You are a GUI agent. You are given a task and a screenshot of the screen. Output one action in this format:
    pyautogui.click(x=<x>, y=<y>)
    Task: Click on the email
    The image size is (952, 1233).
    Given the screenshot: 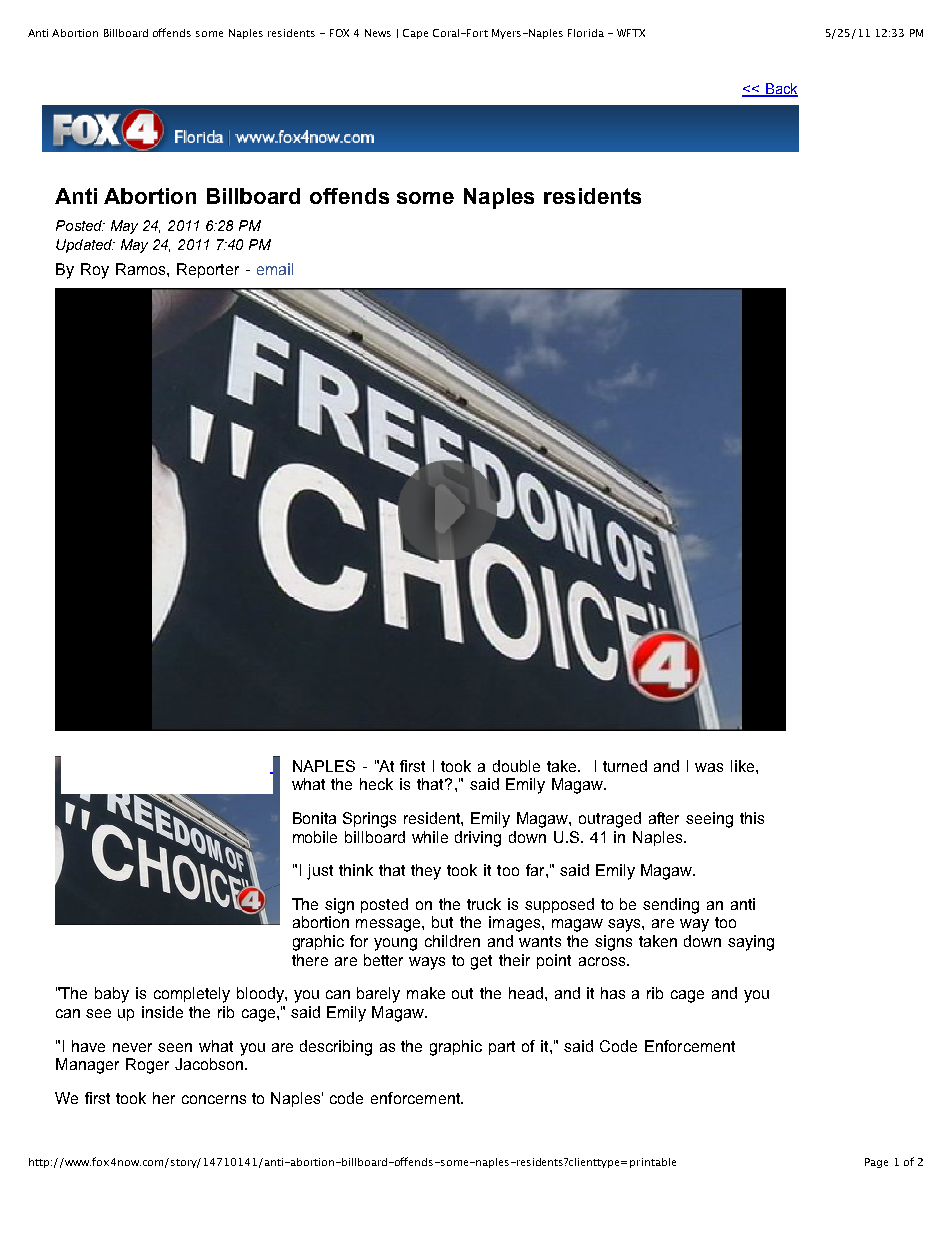 What is the action you would take?
    pyautogui.click(x=275, y=269)
